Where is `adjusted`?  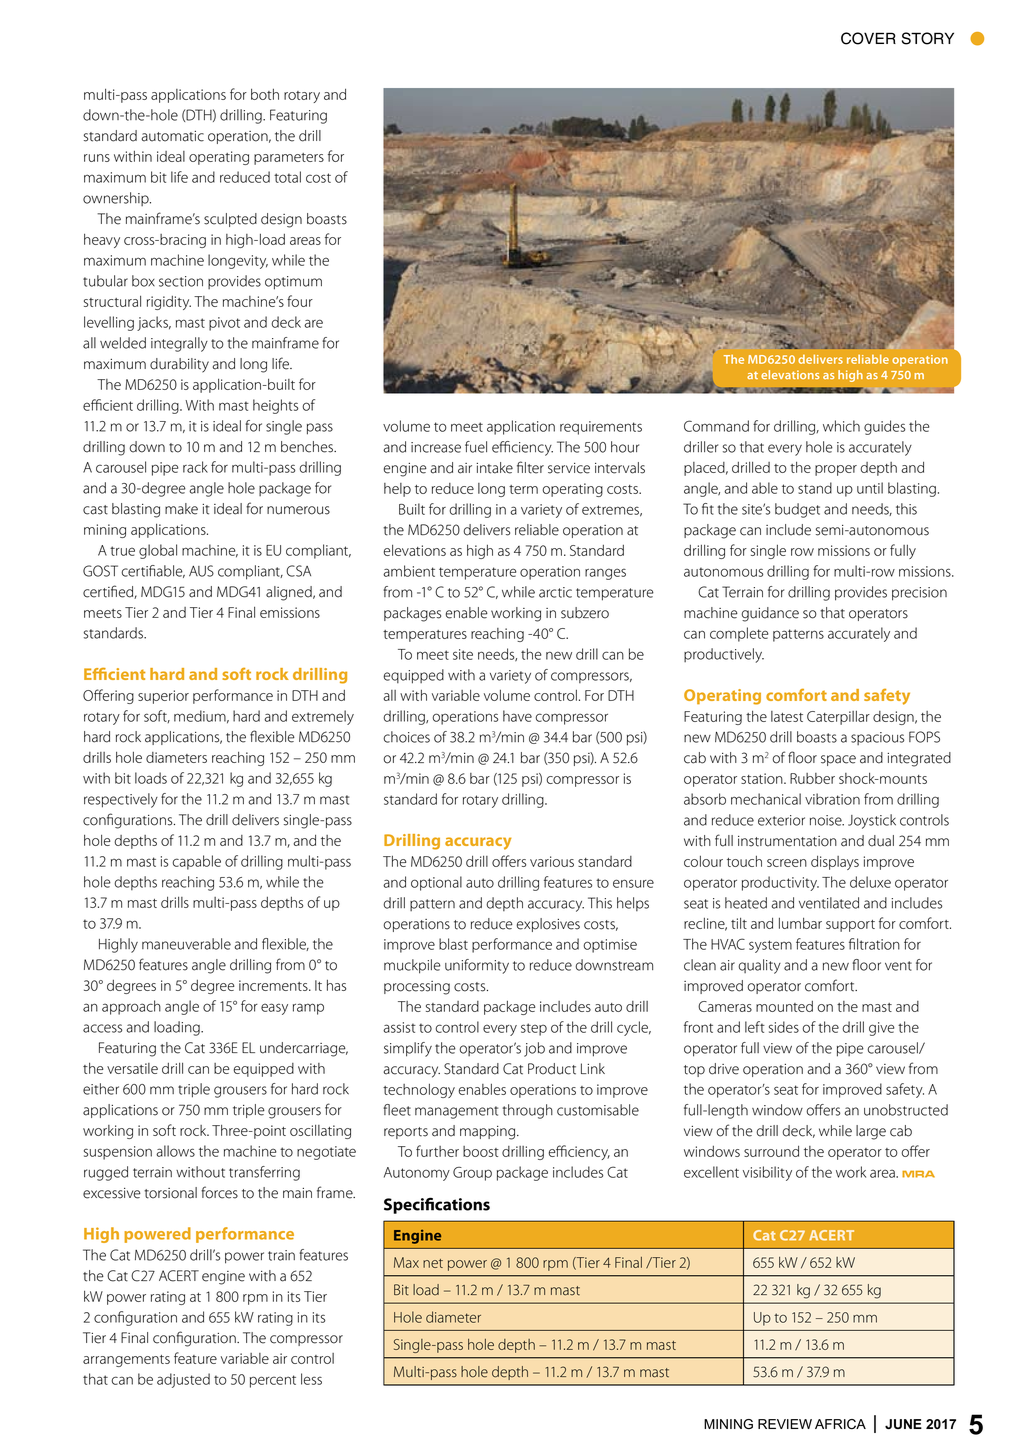
adjusted is located at coordinates (183, 1380).
